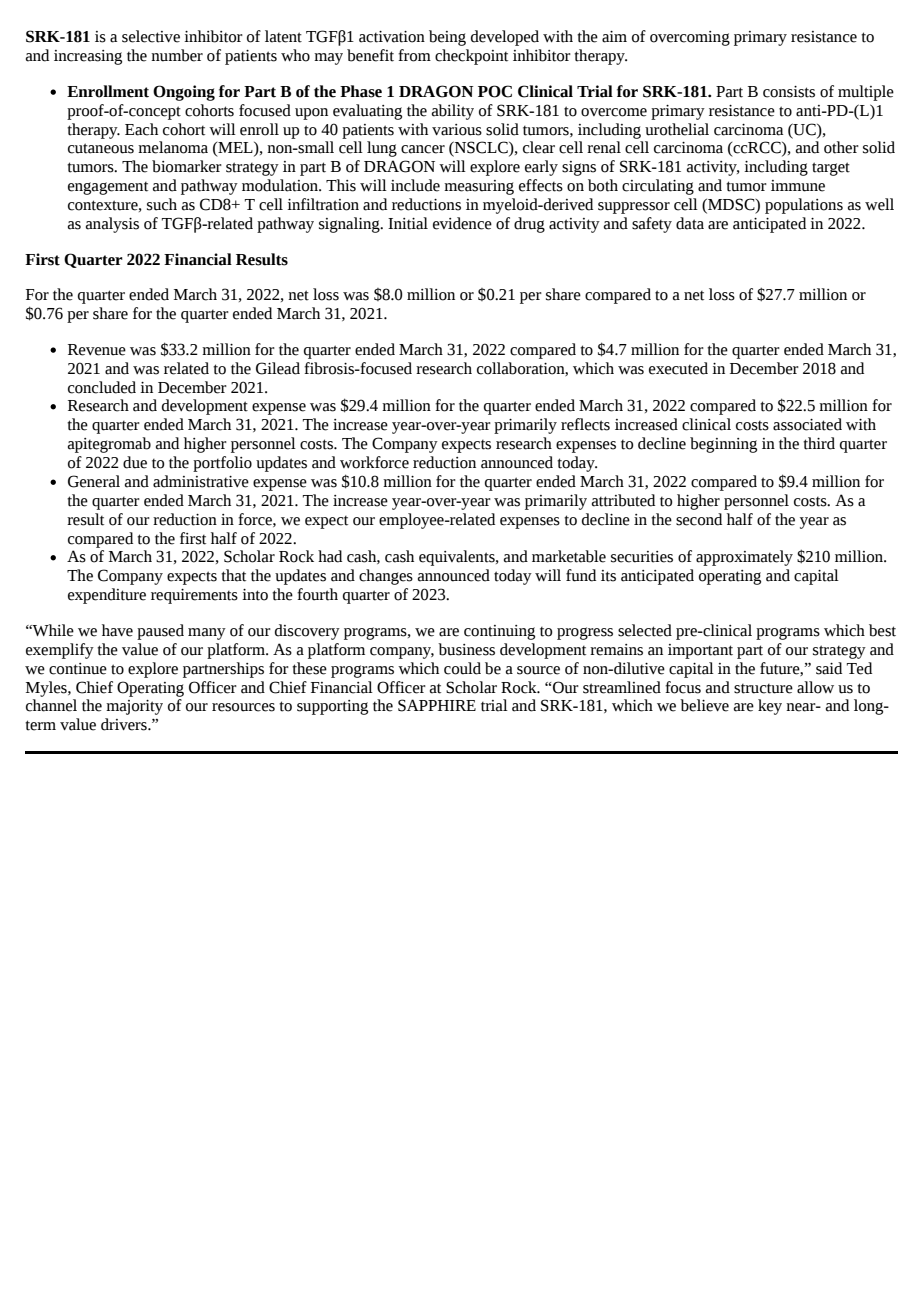 This screenshot has height=1308, width=924. Describe the element at coordinates (177, 55) in the screenshot. I see `number` at that location.
